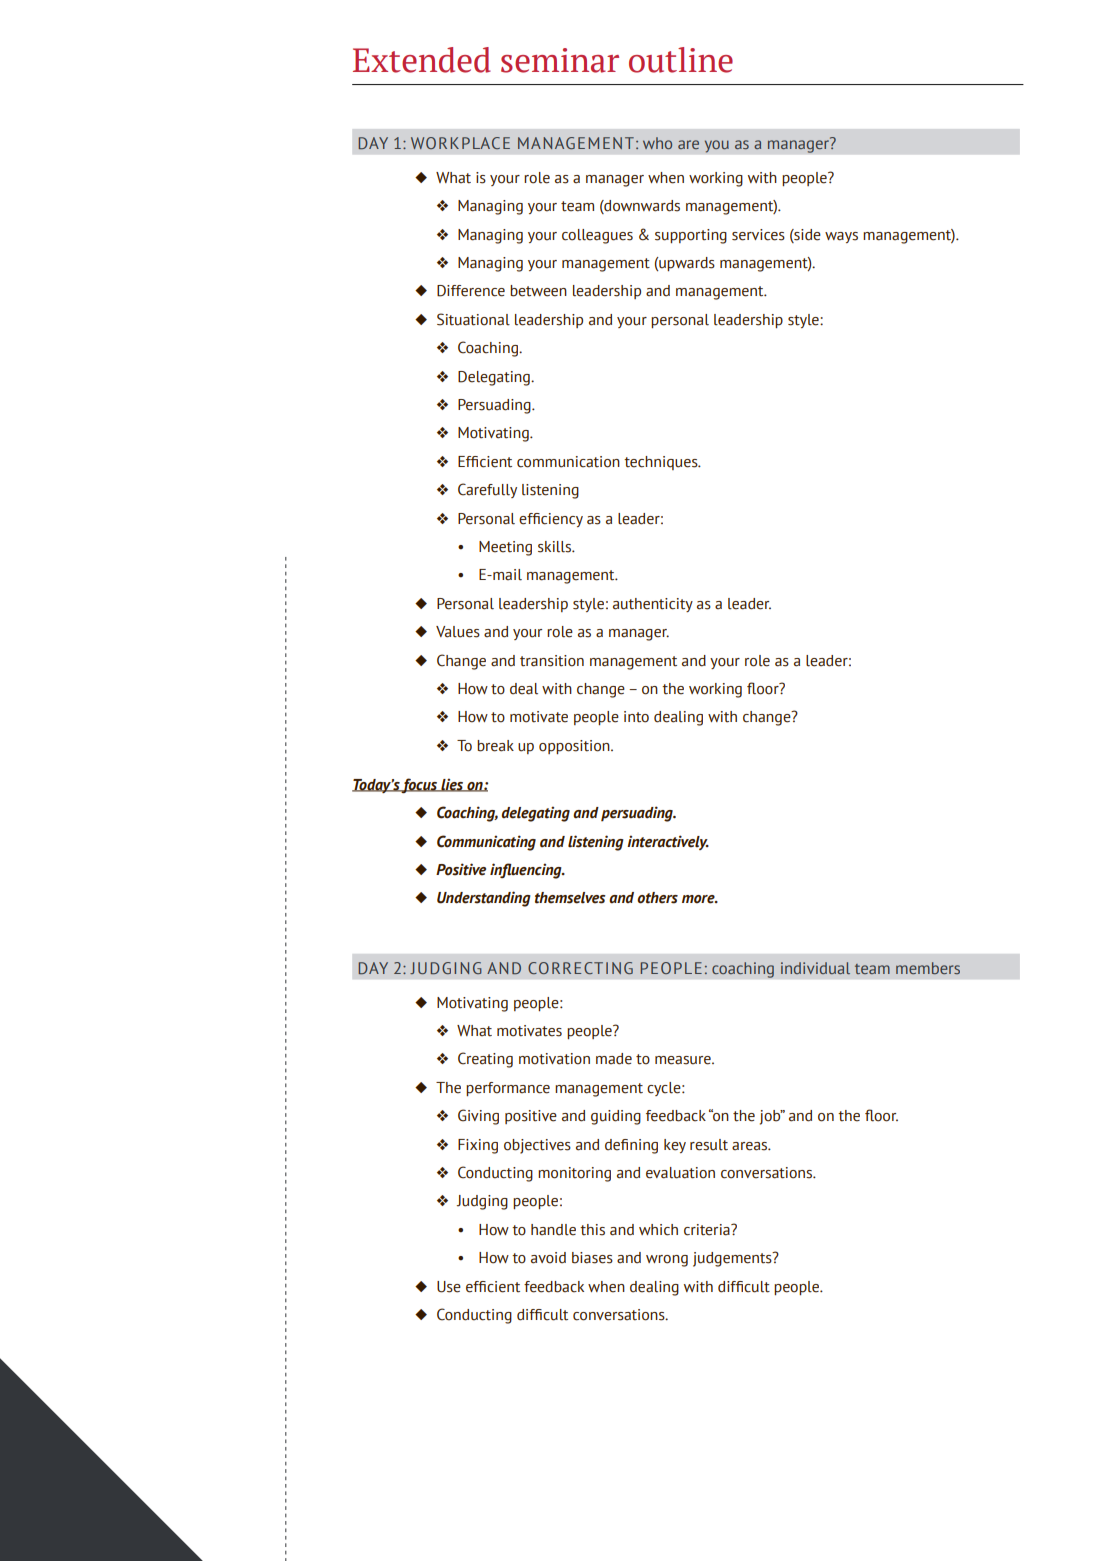 The height and width of the image is (1561, 1104). I want to click on others, so click(657, 898).
